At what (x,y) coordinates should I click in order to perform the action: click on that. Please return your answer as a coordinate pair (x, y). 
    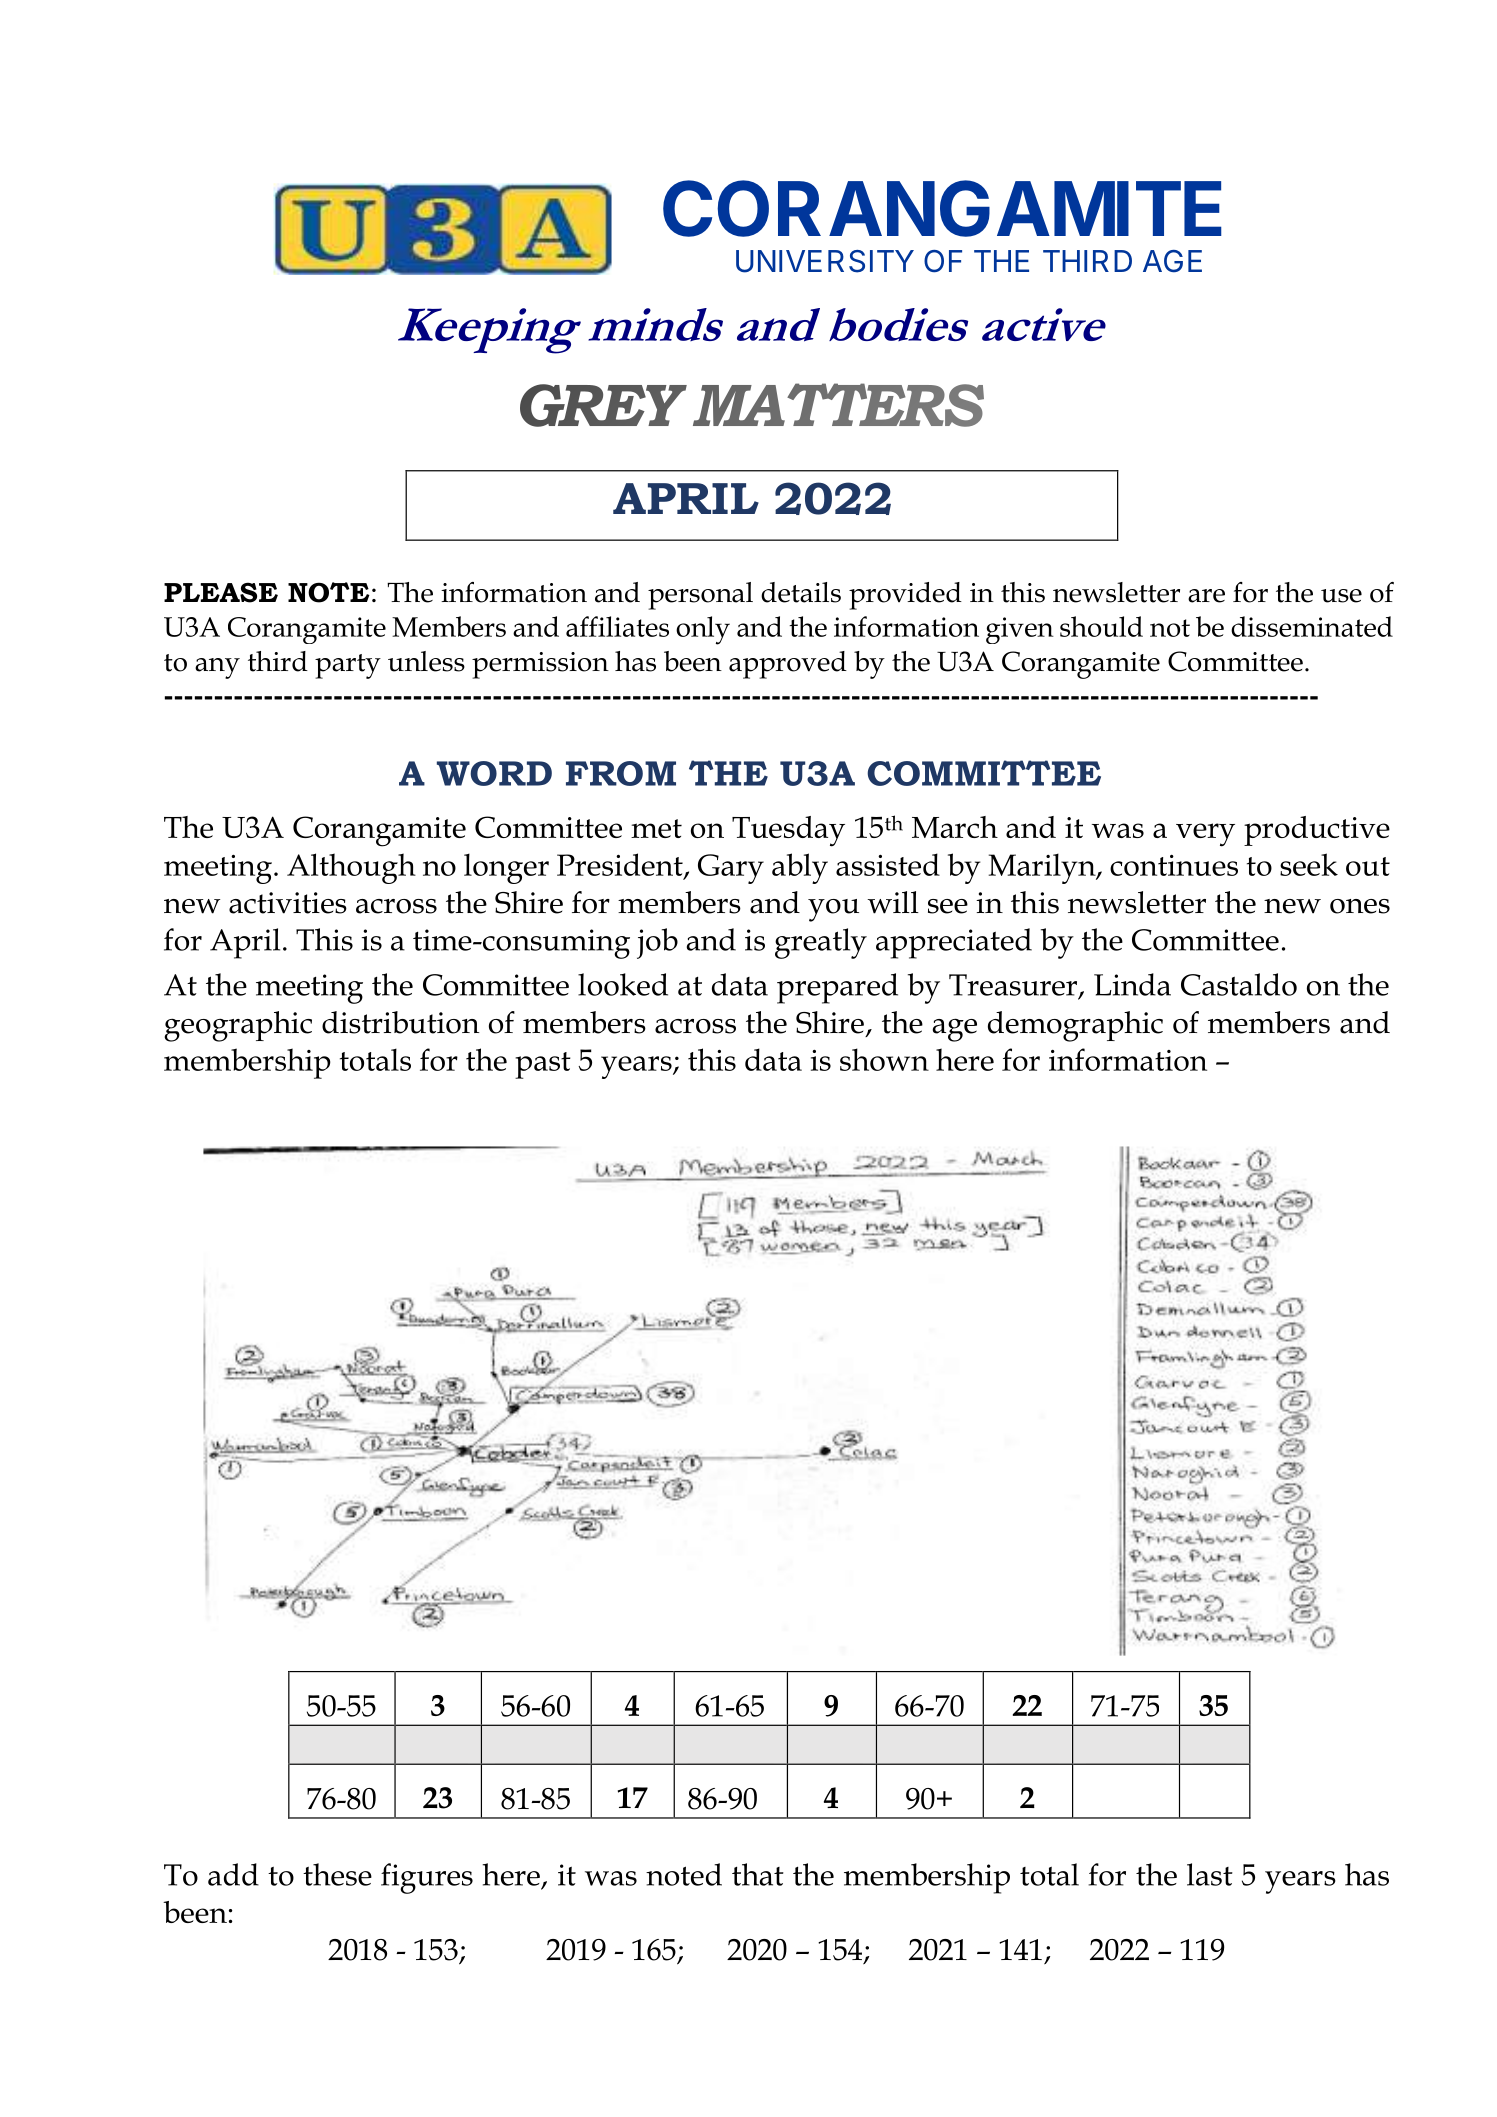
    Looking at the image, I should click on (758, 1874).
